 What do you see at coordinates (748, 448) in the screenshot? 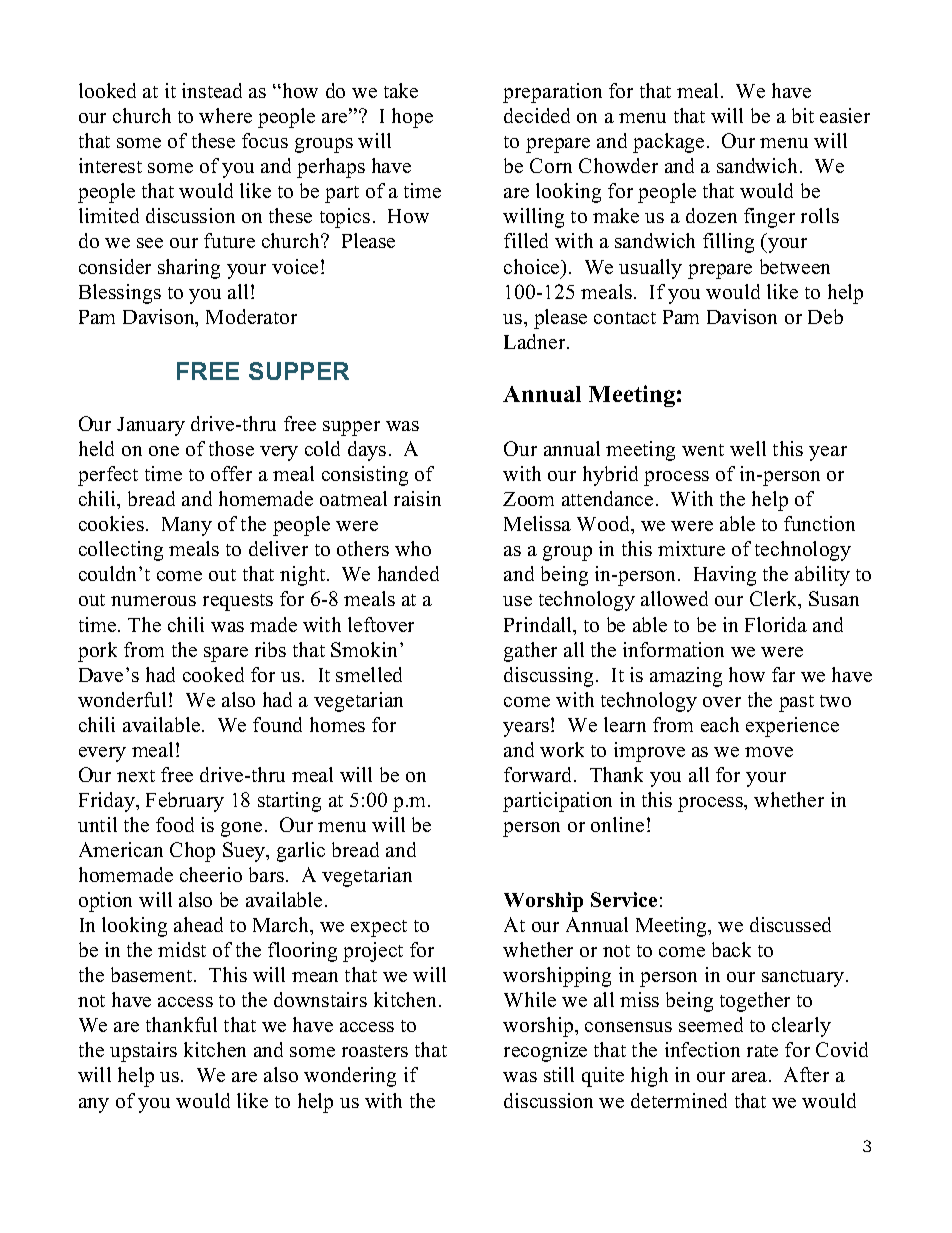
I see `well` at bounding box center [748, 448].
